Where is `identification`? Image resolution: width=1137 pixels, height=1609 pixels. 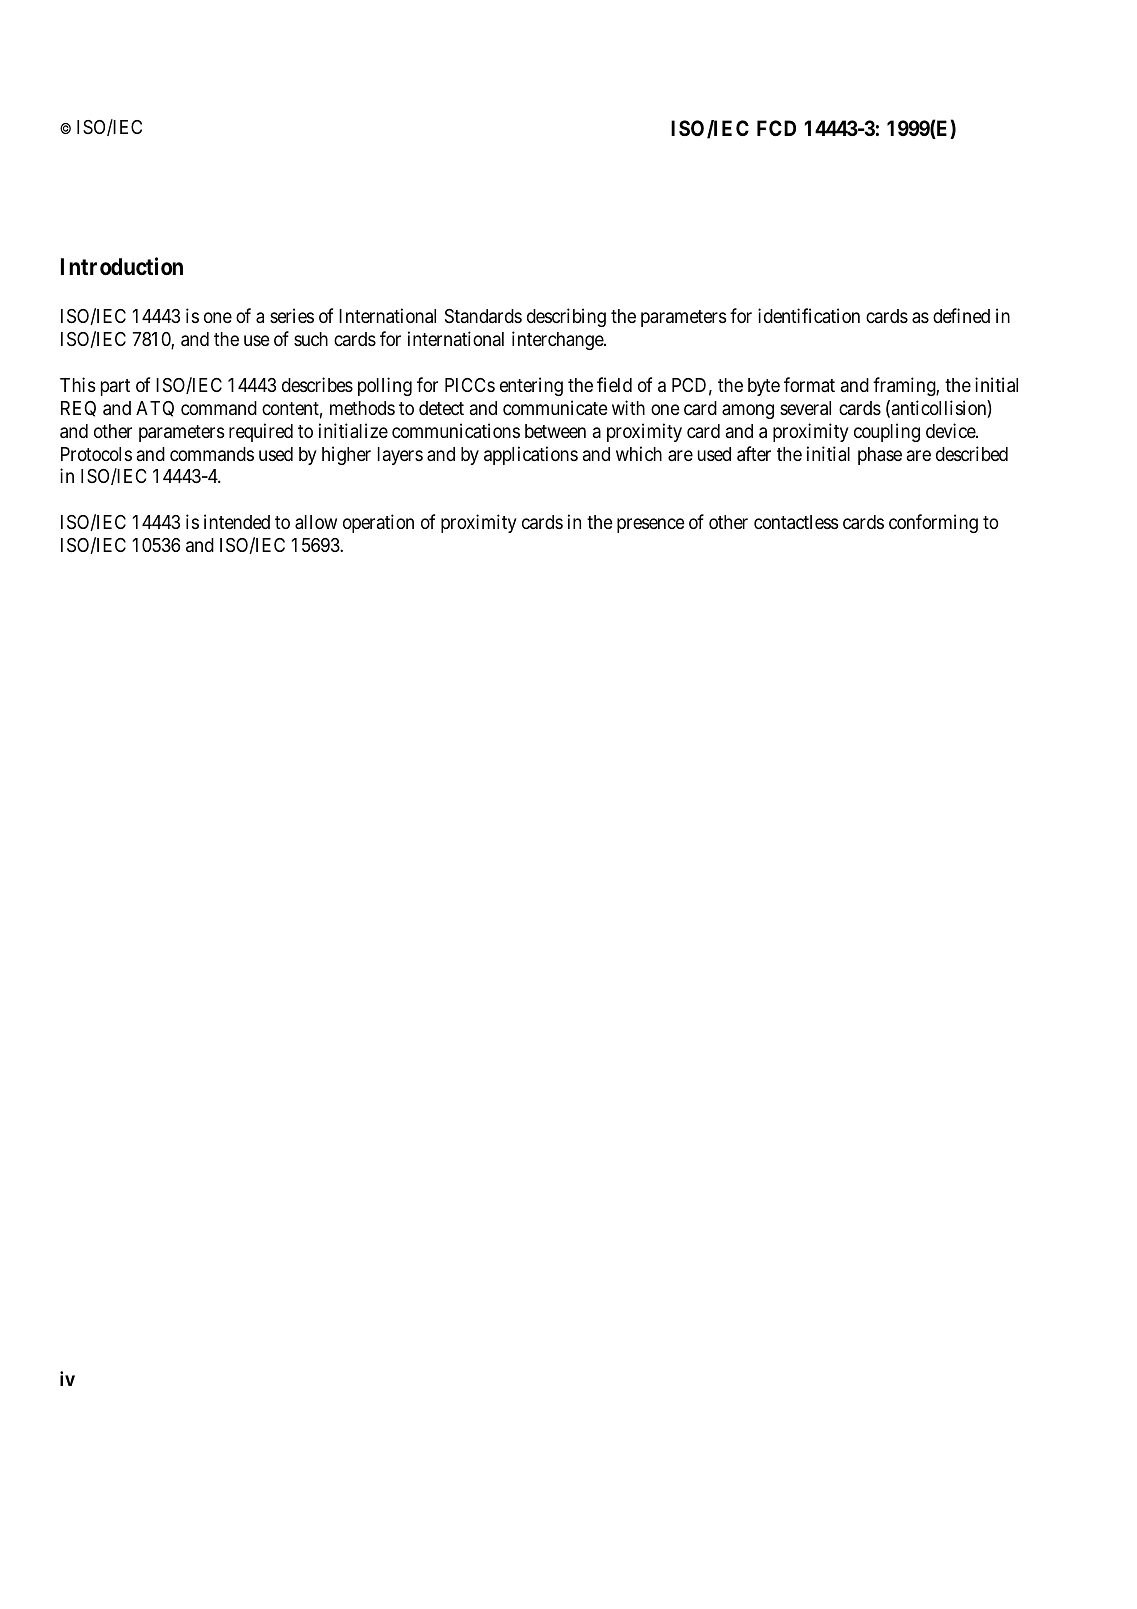
identification is located at coordinates (809, 315).
